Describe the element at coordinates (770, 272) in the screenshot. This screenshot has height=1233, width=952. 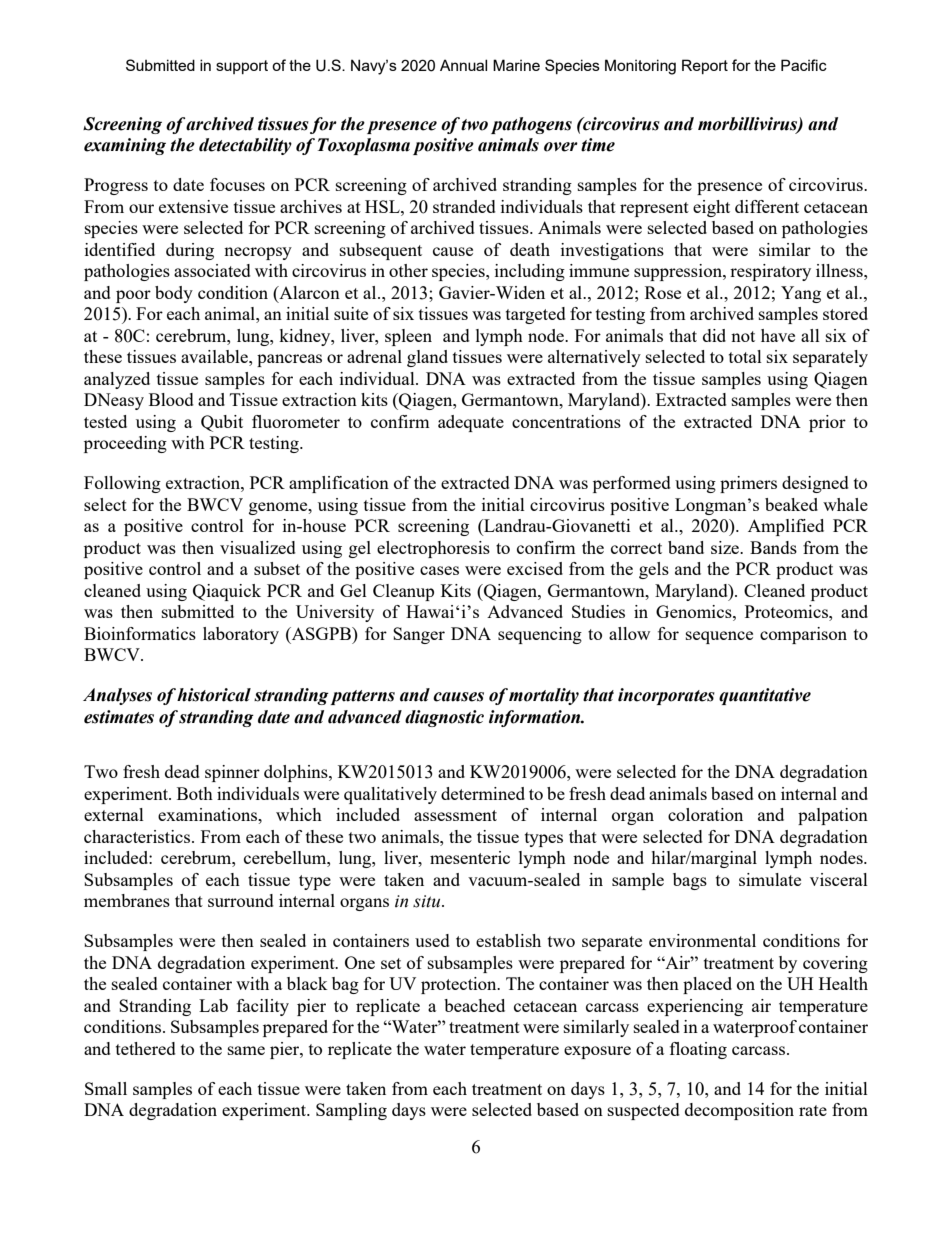
I see `respiratory` at that location.
